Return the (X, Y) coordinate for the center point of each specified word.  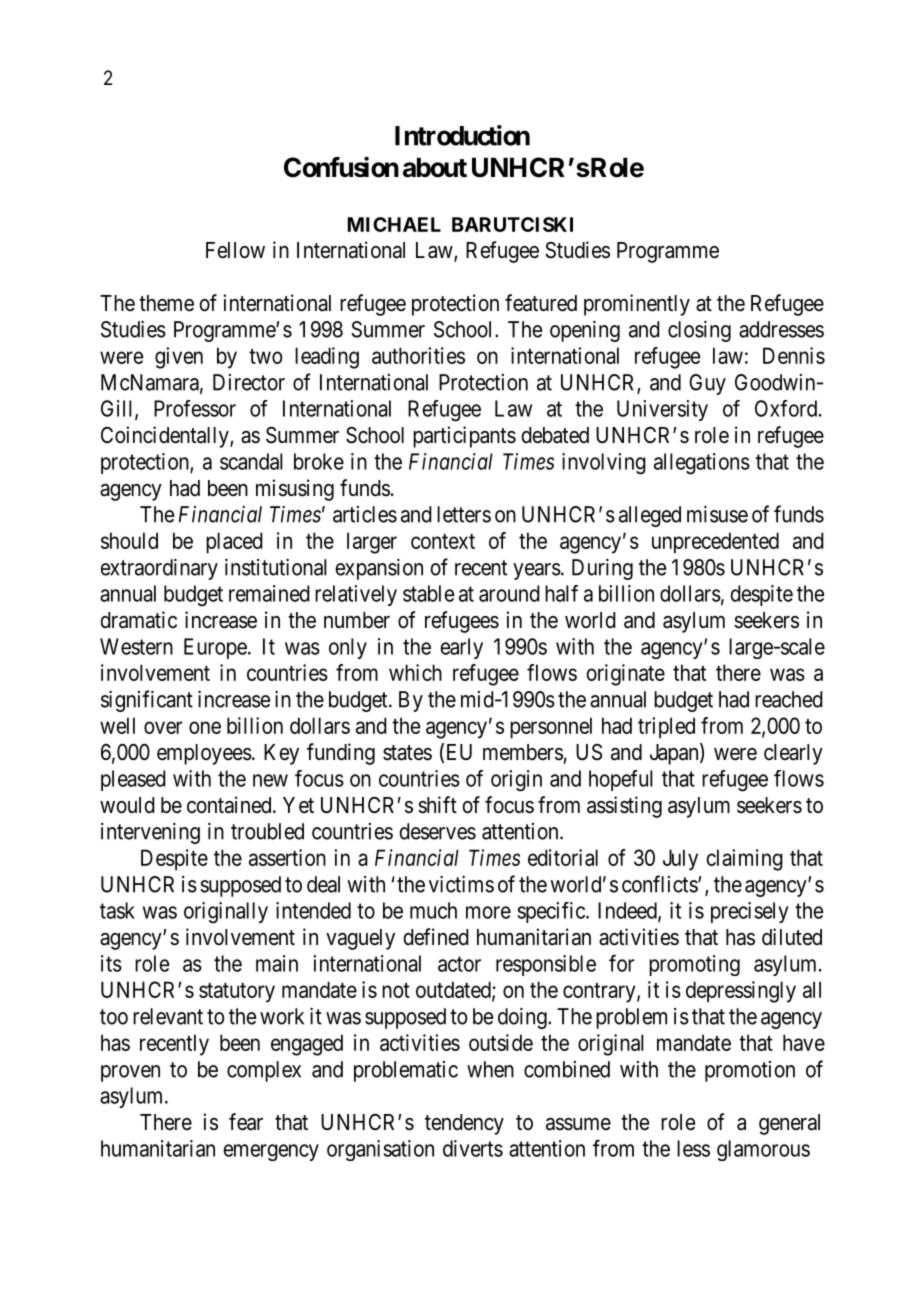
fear (246, 1122)
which (415, 672)
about (435, 167)
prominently (637, 305)
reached (789, 699)
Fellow (235, 250)
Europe (215, 648)
